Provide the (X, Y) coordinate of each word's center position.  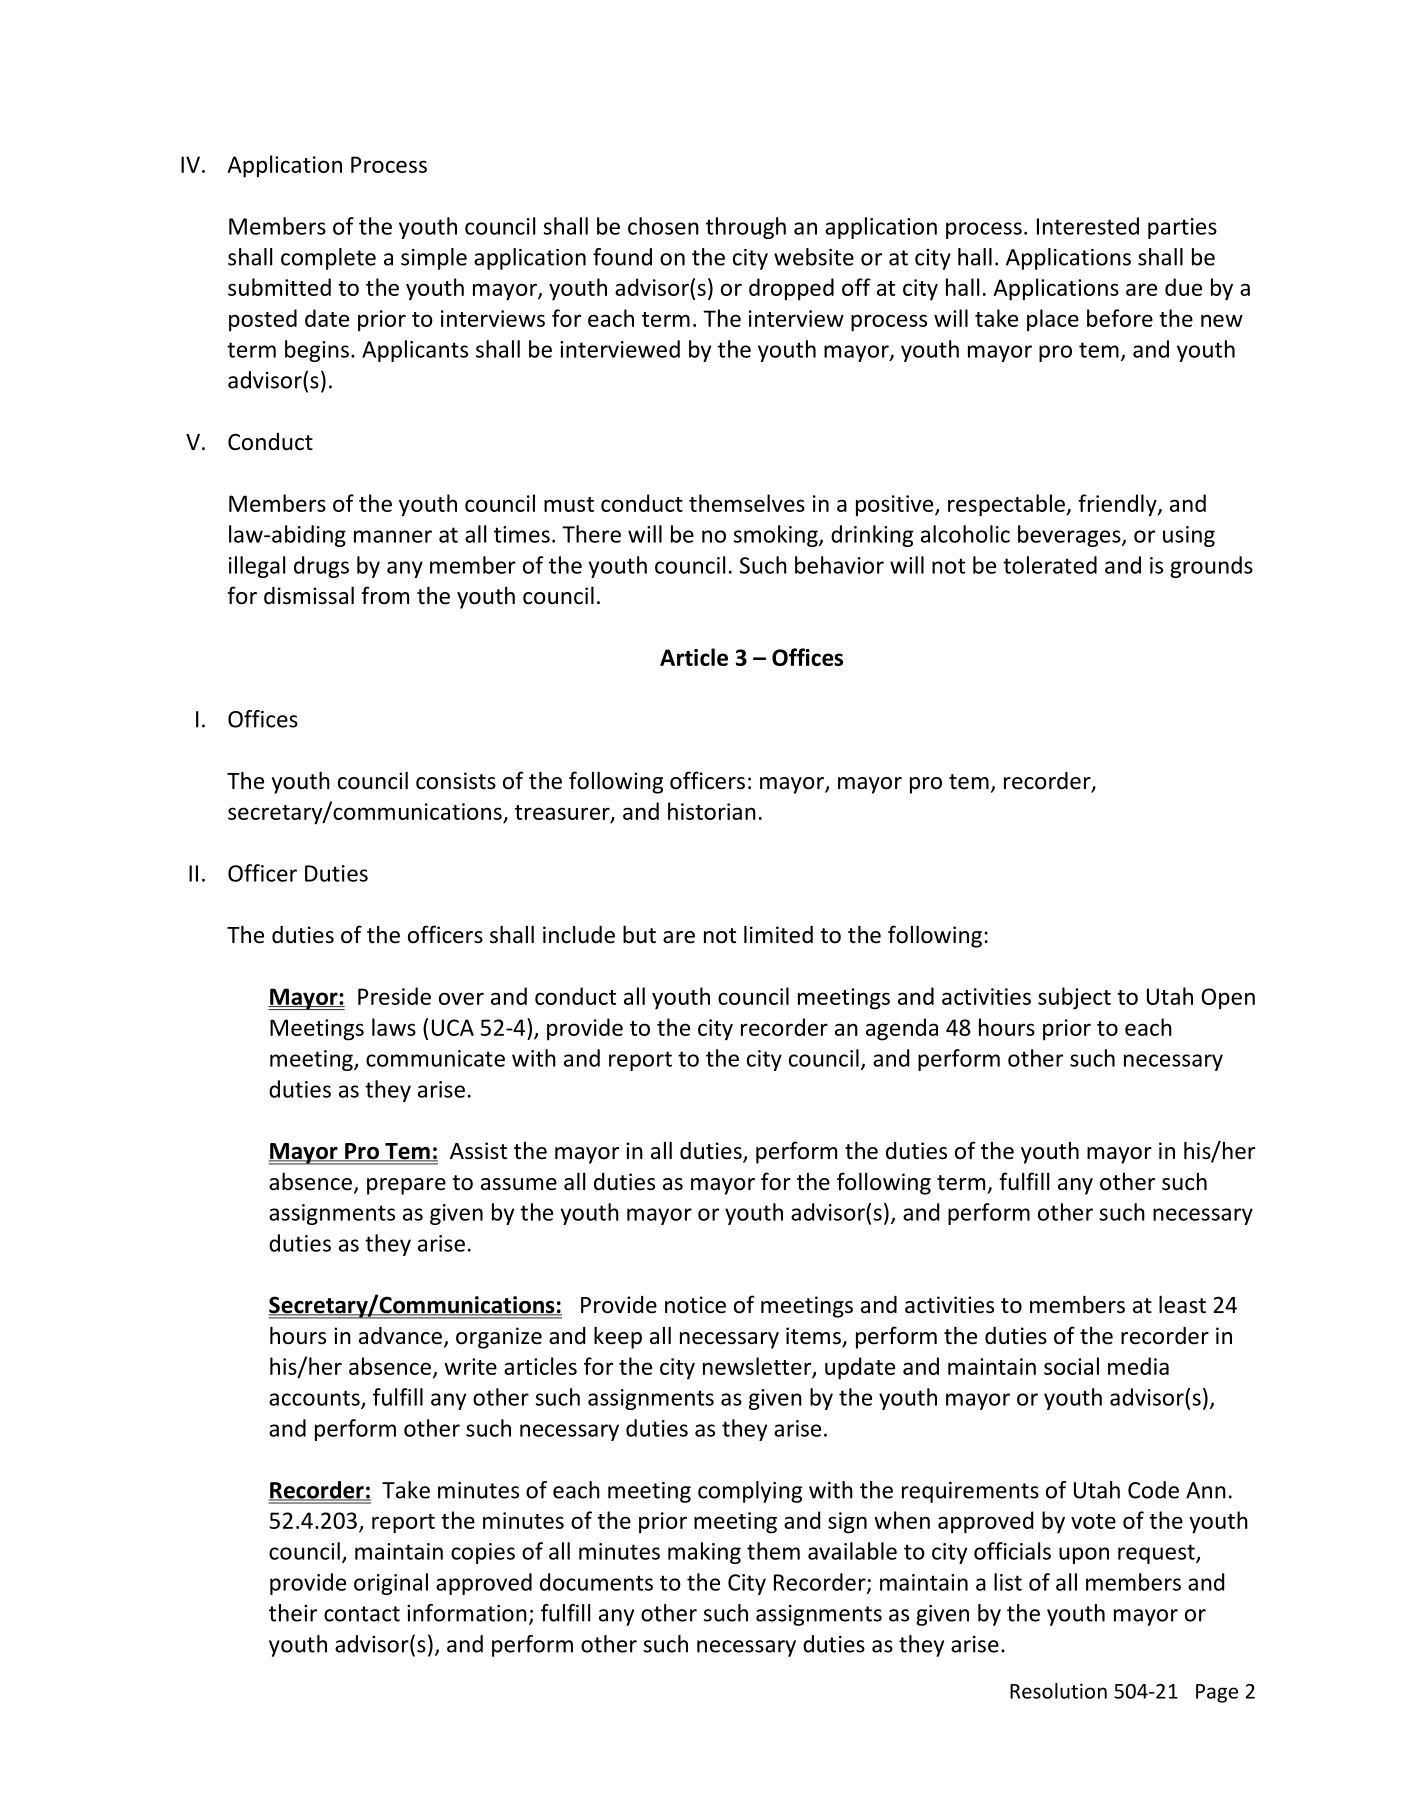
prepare (406, 1186)
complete (328, 259)
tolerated (1050, 565)
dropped (791, 289)
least (1182, 1304)
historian (712, 811)
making (704, 1553)
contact (362, 1614)
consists (456, 781)
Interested (1088, 226)
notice (695, 1305)
